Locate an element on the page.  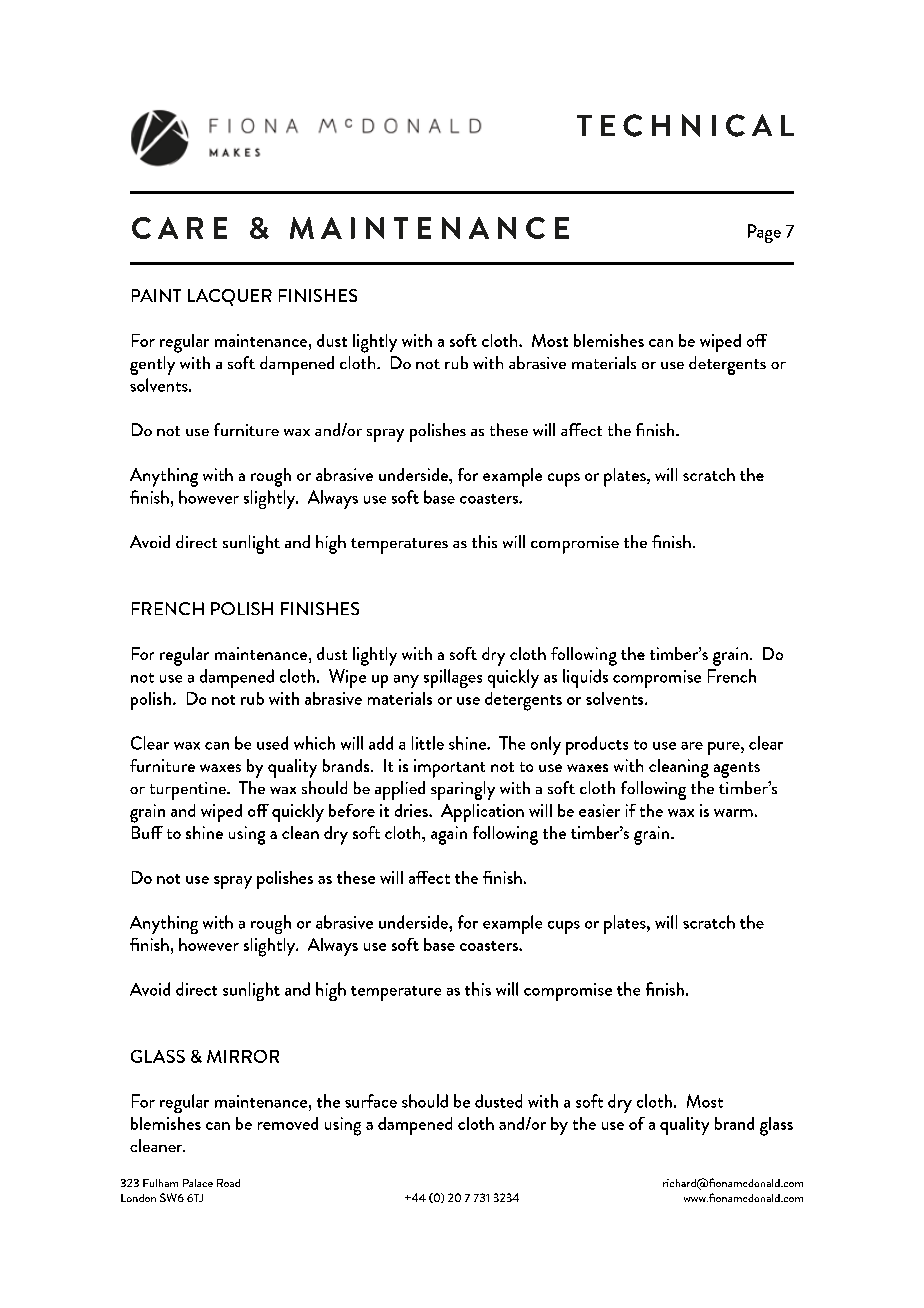
surface is located at coordinates (371, 1101).
